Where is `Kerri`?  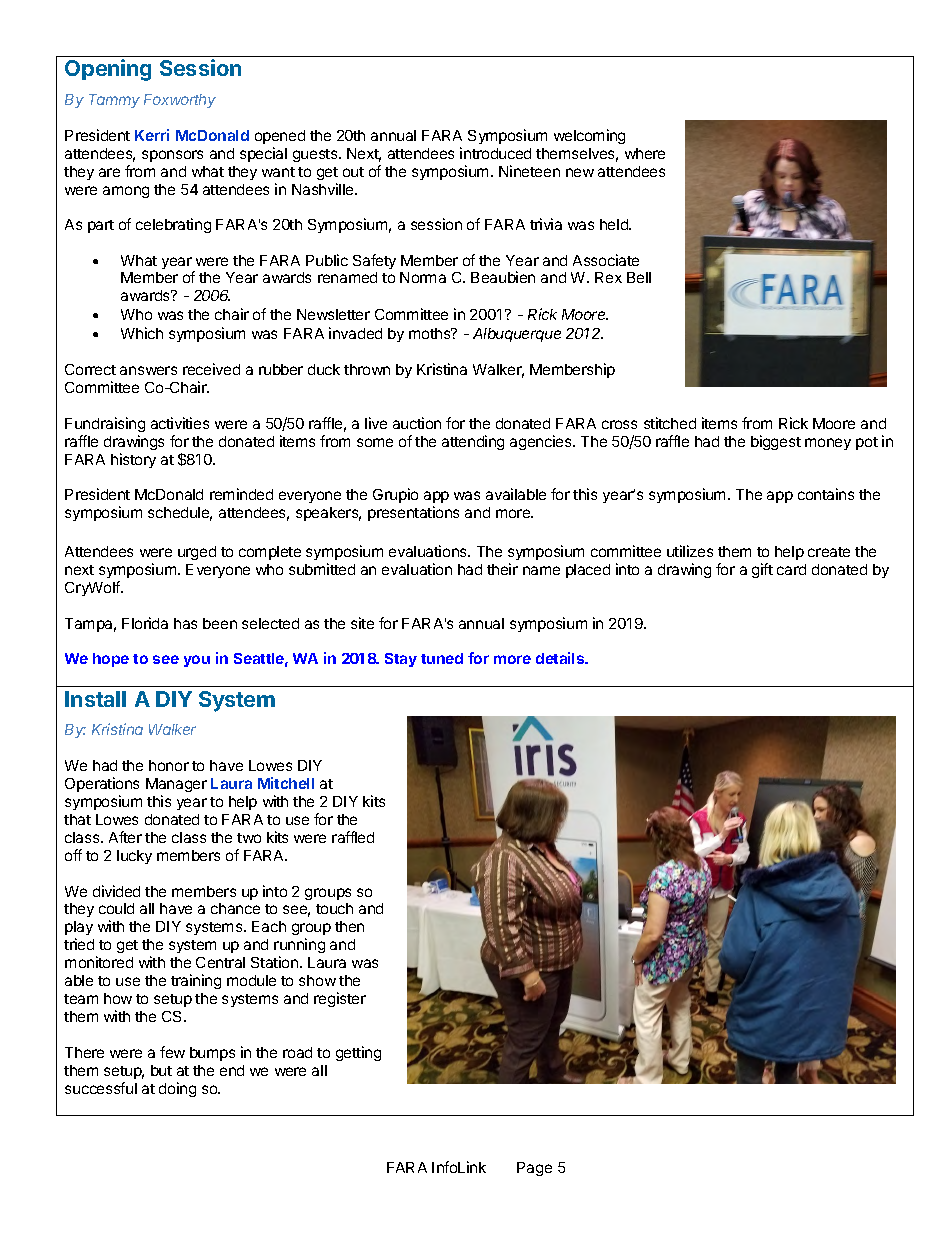
Kerri is located at coordinates (152, 135).
